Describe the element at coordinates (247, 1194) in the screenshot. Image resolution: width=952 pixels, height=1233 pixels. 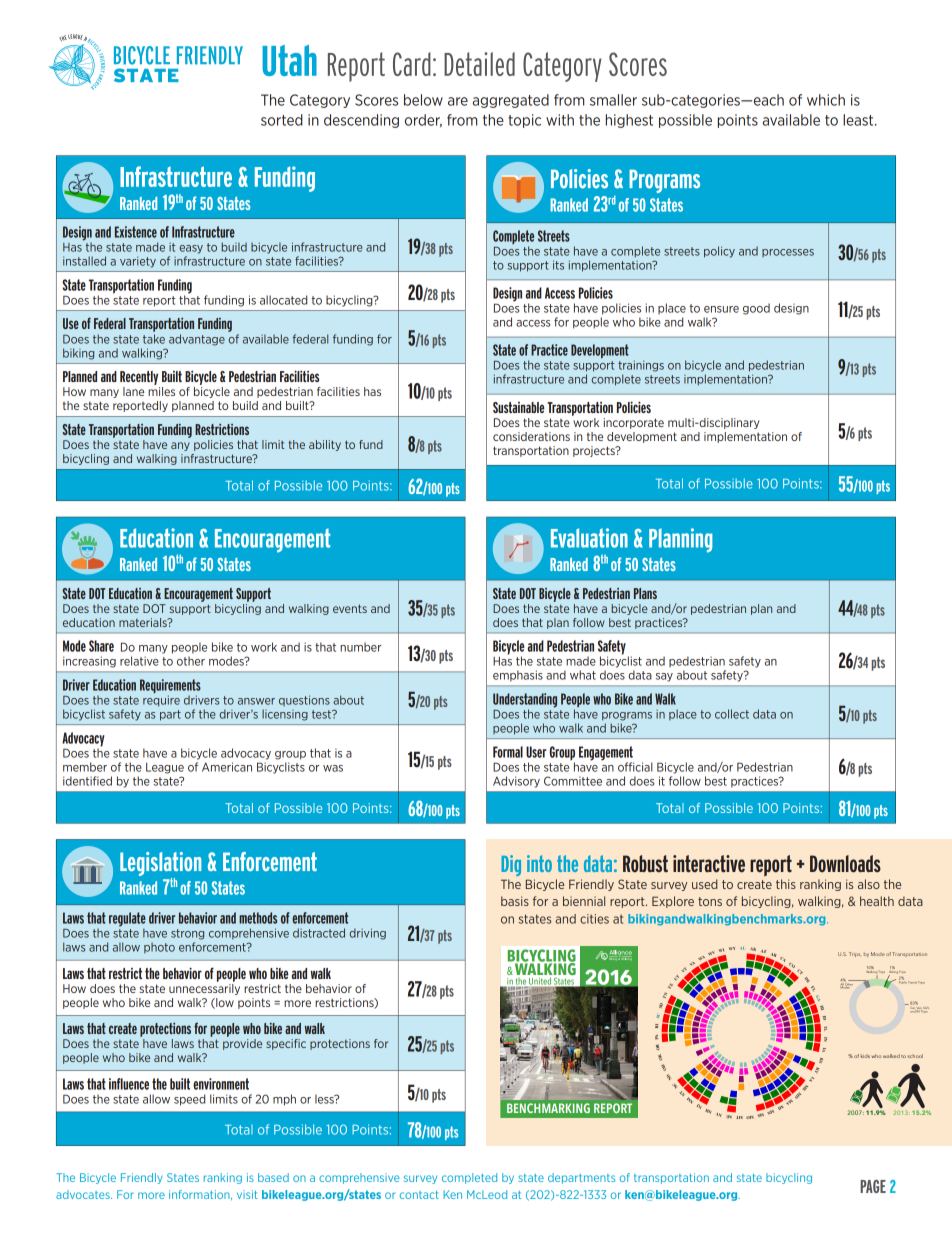
I see `visit` at that location.
